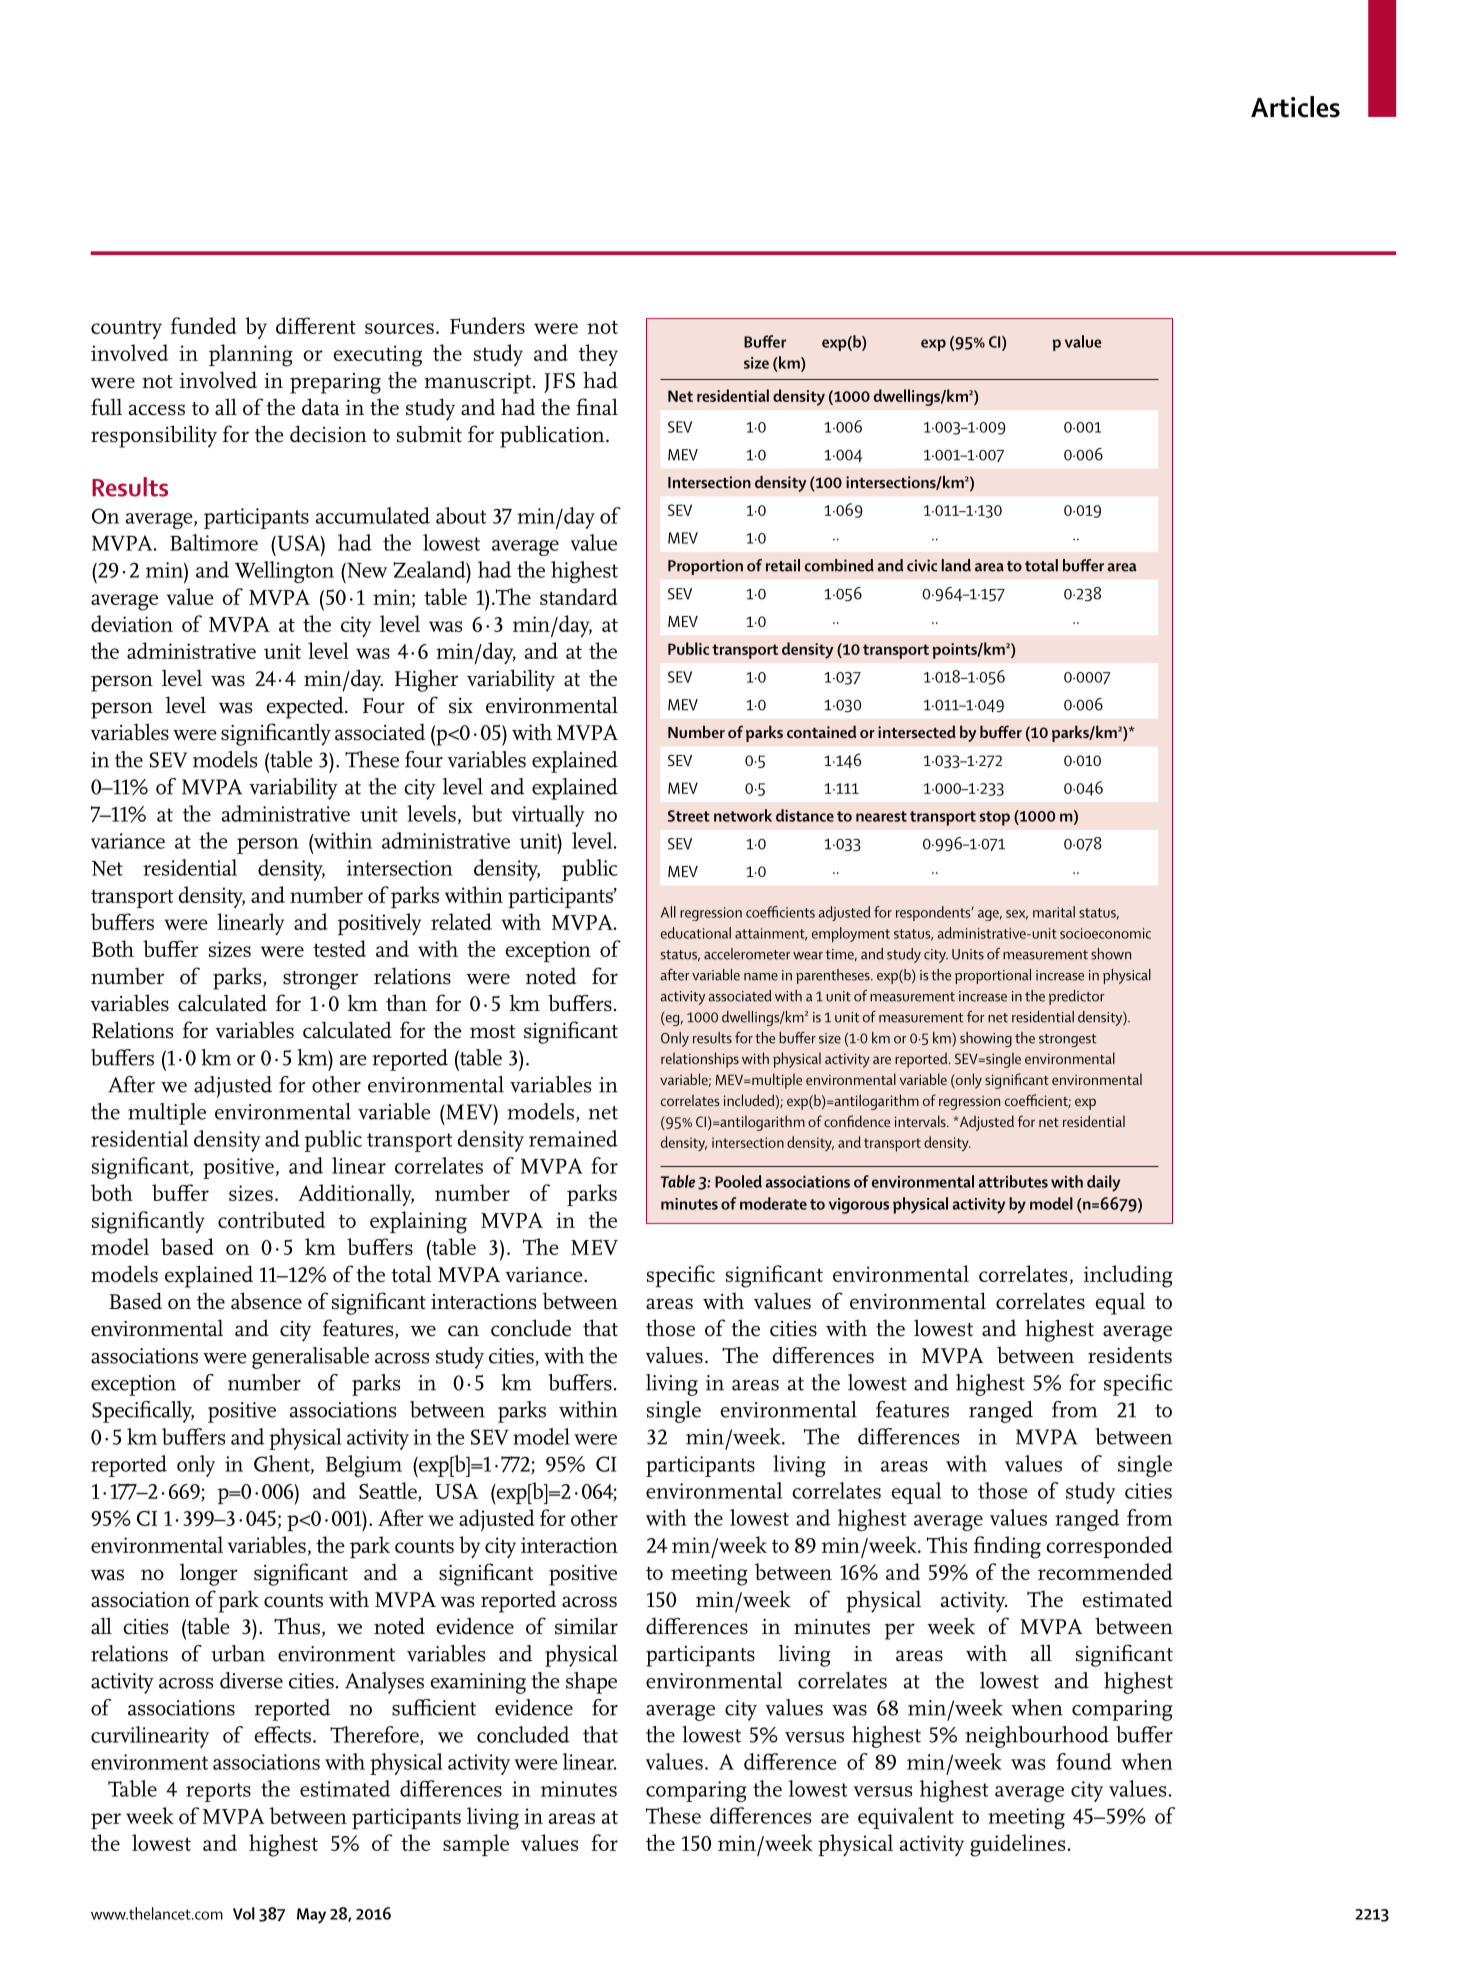 This screenshot has height=1969, width=1466. Describe the element at coordinates (761, 977) in the screenshot. I see `name` at that location.
